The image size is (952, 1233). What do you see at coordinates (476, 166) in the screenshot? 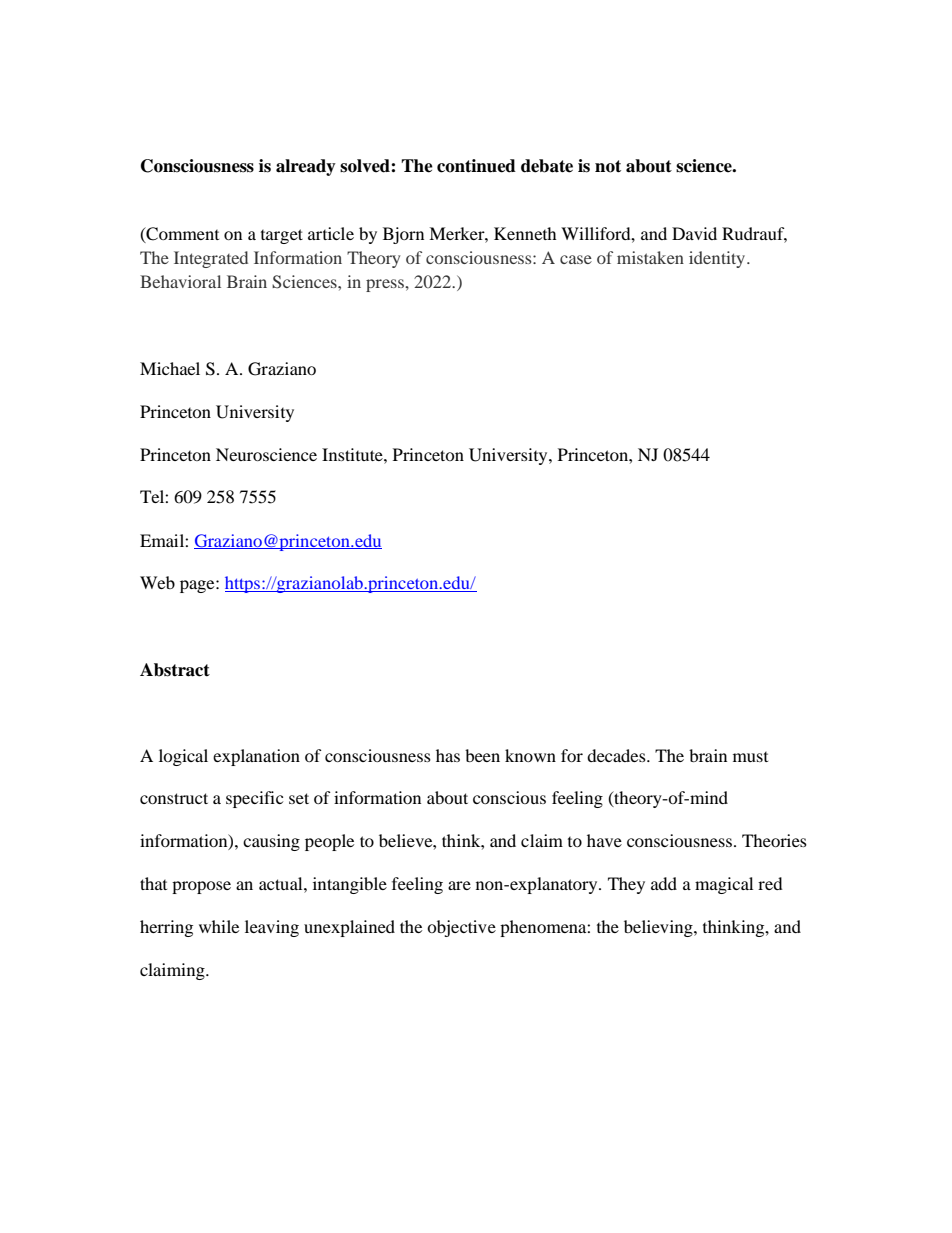
I see `continued` at bounding box center [476, 166].
